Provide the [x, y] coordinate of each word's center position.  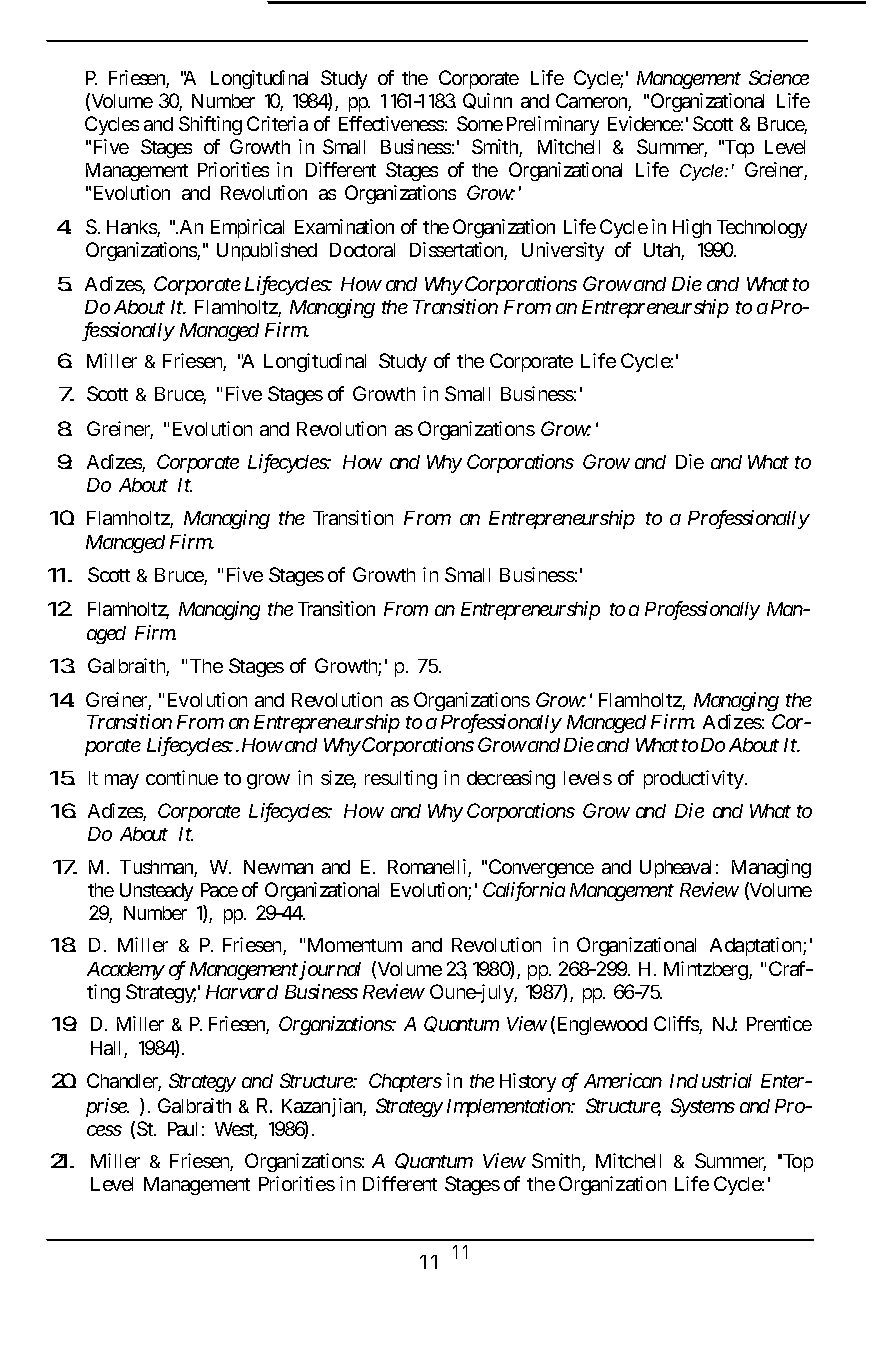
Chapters [405, 1082]
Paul [182, 1129]
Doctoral [362, 250]
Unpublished [267, 251]
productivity [694, 779]
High [692, 228]
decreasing [511, 779]
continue [182, 777]
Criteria [277, 123]
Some [480, 123]
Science [779, 77]
